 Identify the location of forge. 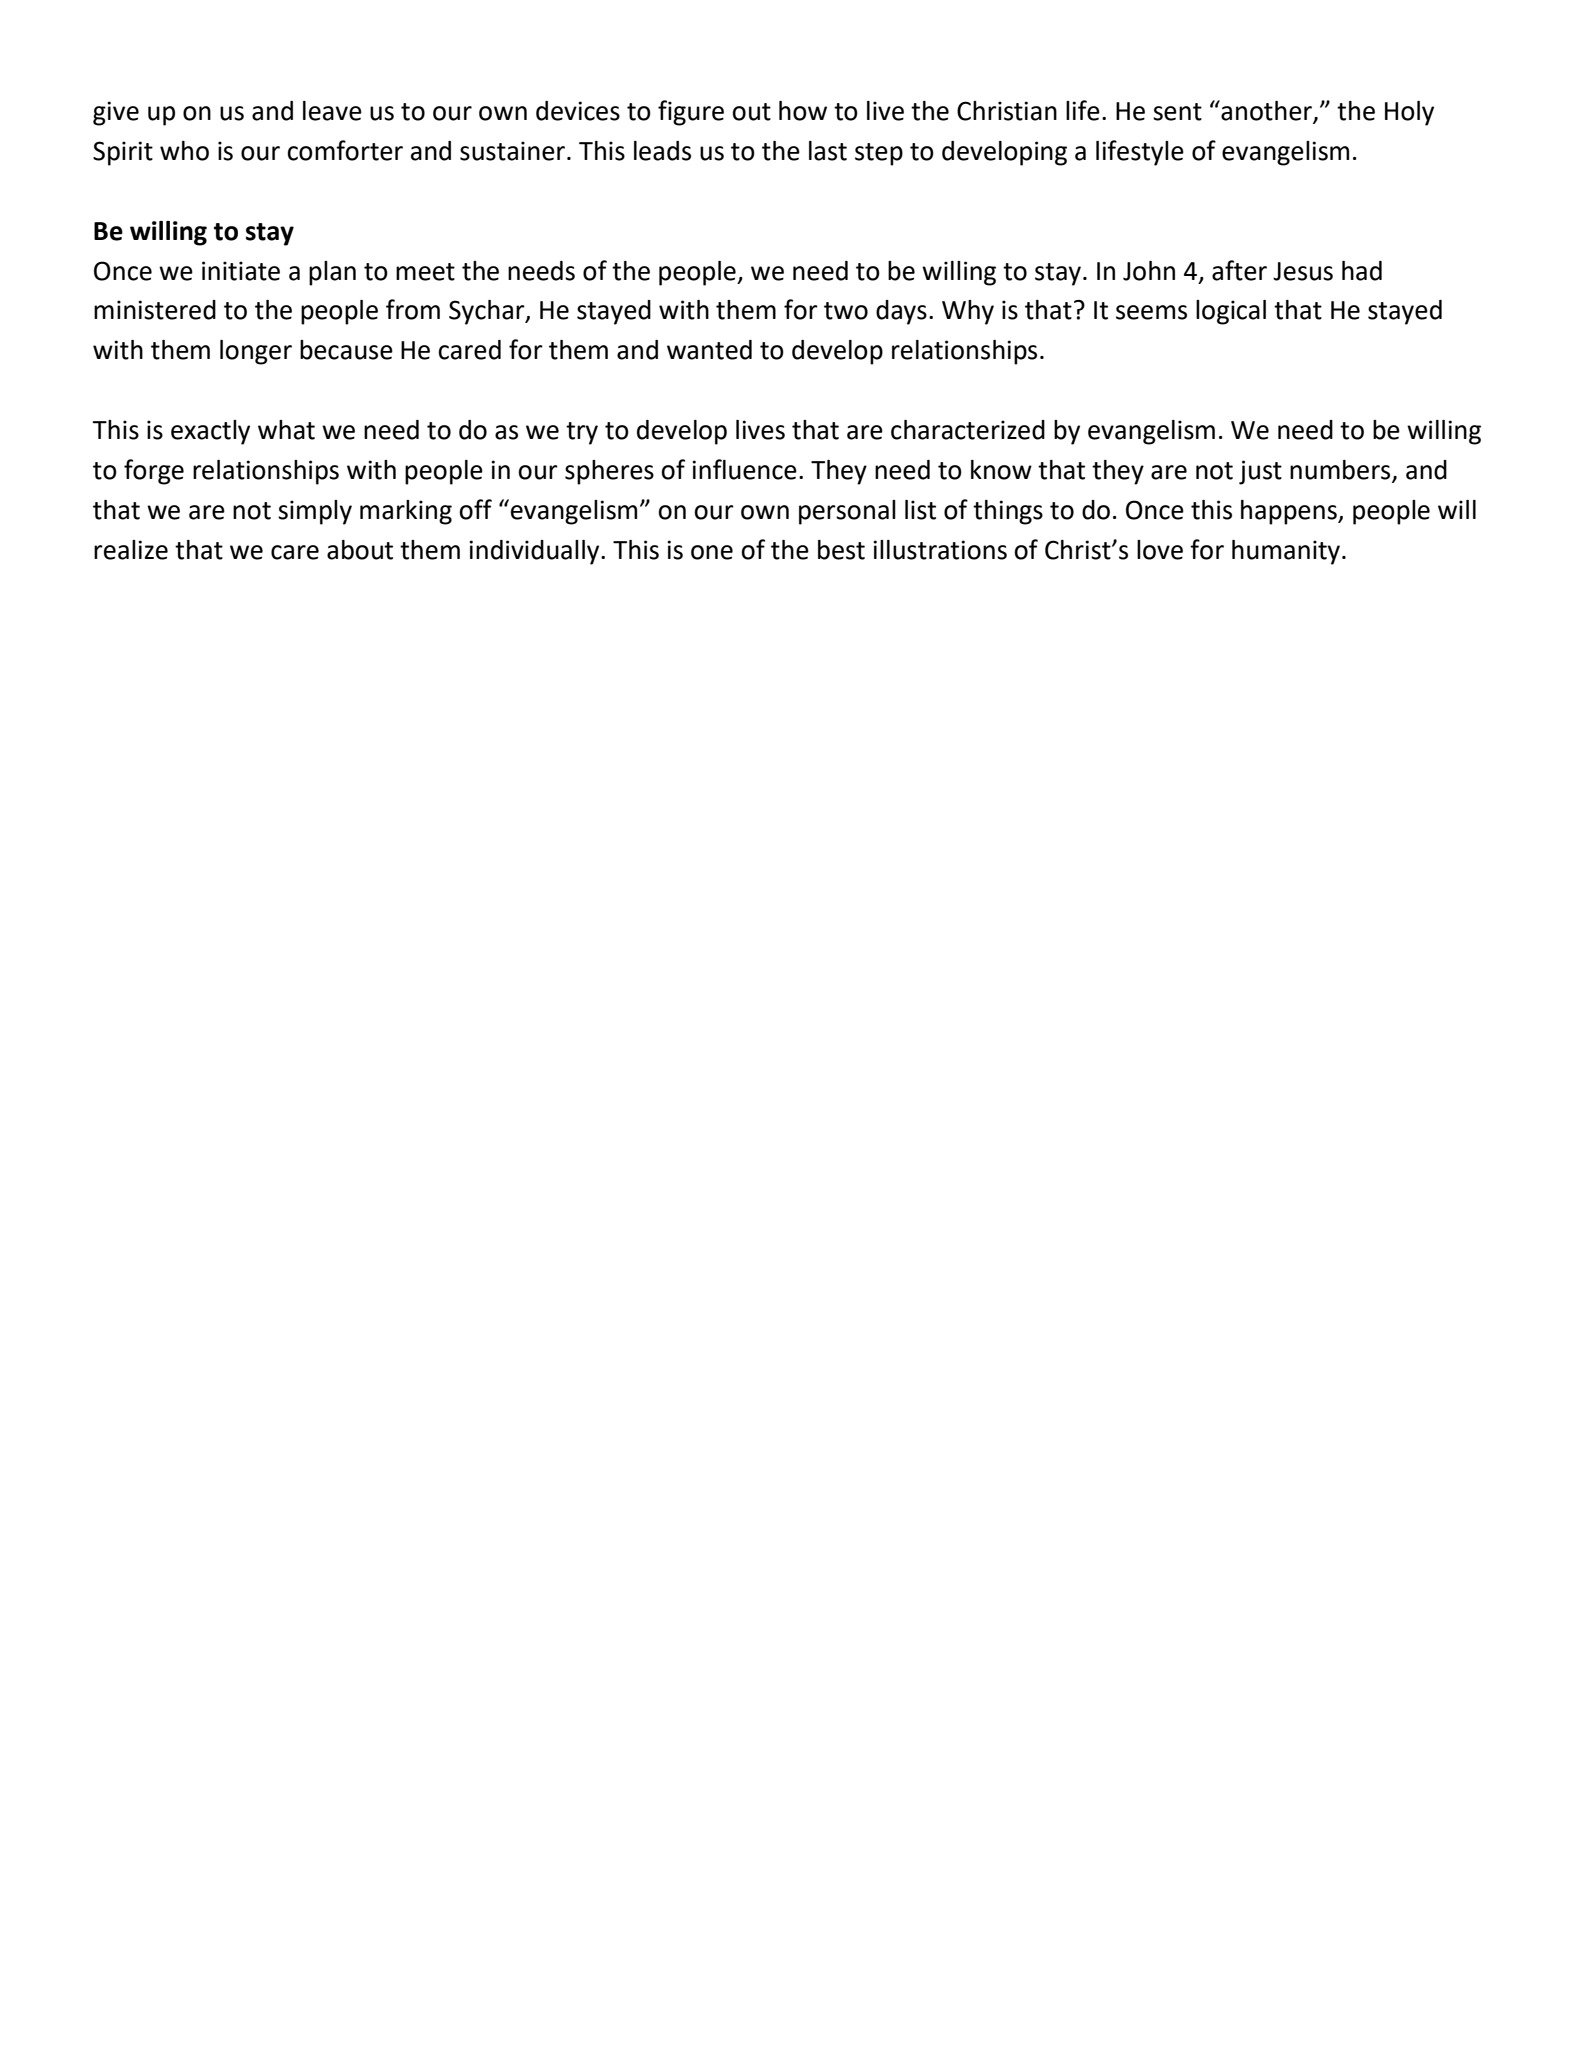
(154, 472).
